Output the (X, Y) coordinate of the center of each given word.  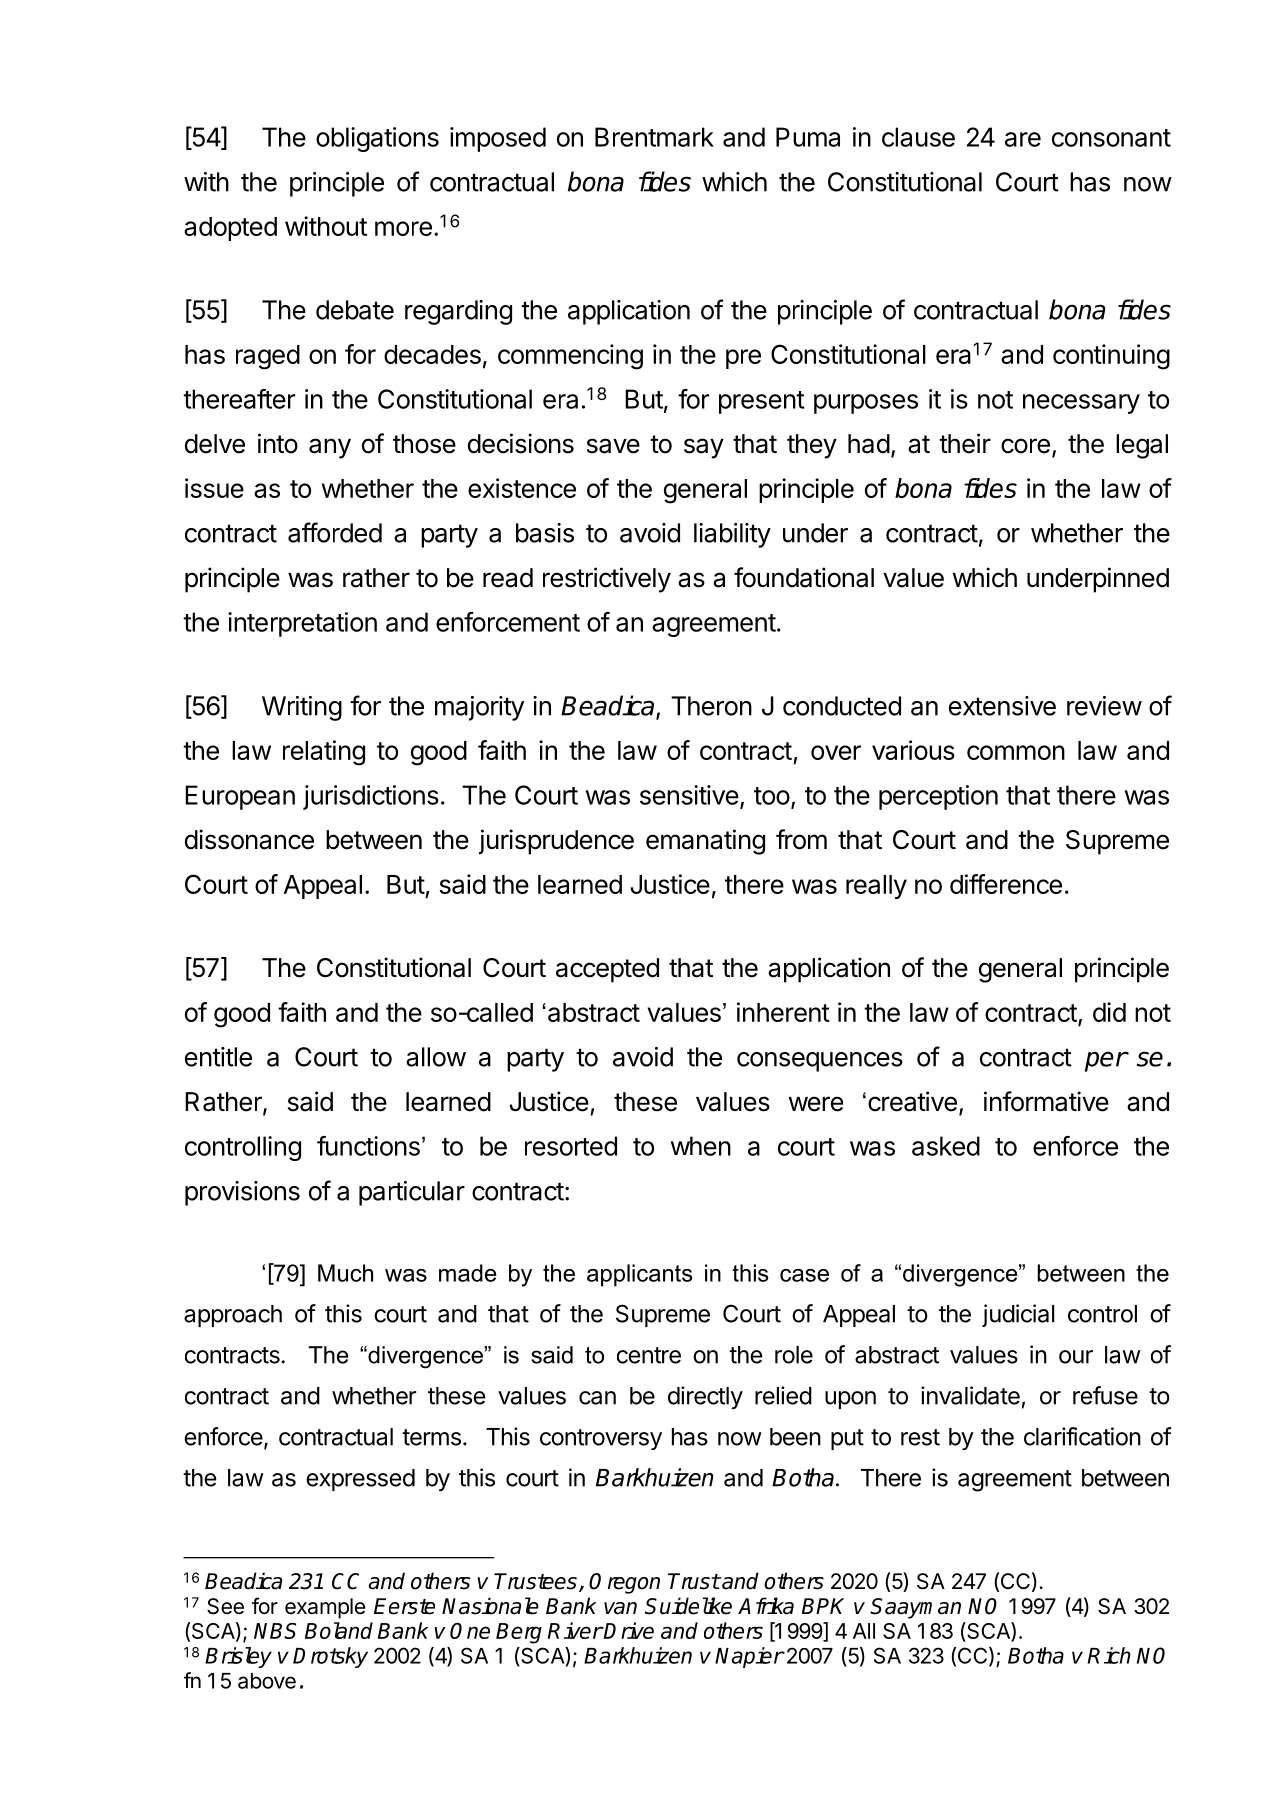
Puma (808, 137)
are (1023, 139)
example (325, 1608)
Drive (628, 1630)
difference (1006, 884)
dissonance (249, 839)
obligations (377, 139)
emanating (705, 842)
